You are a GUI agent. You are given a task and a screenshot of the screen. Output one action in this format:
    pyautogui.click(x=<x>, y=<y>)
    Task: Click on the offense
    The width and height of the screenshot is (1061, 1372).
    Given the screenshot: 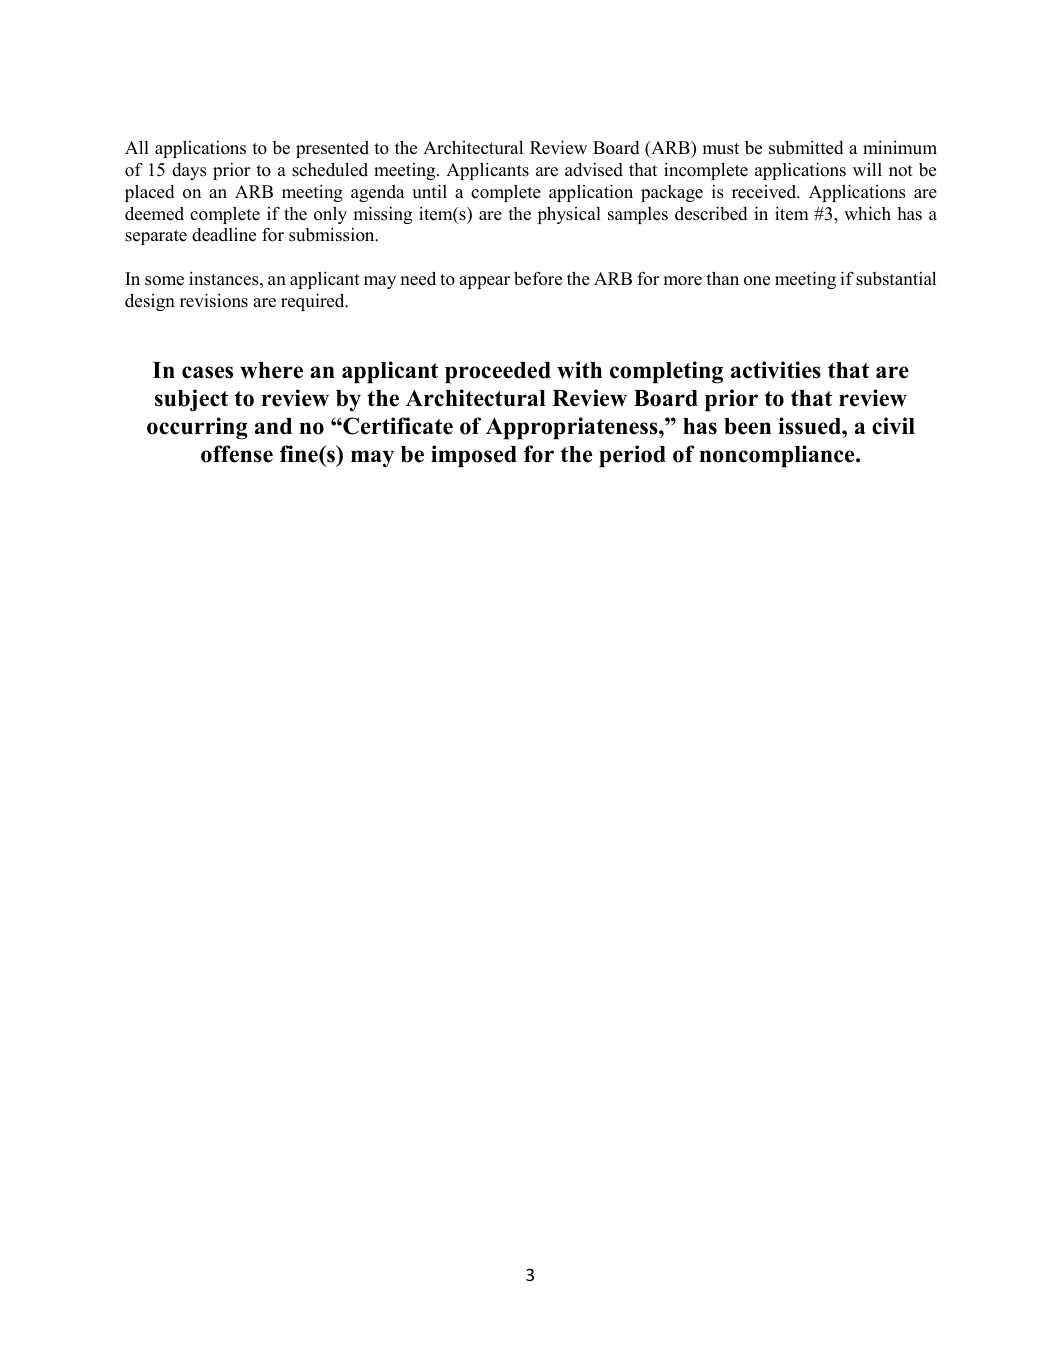 What is the action you would take?
    pyautogui.click(x=237, y=454)
